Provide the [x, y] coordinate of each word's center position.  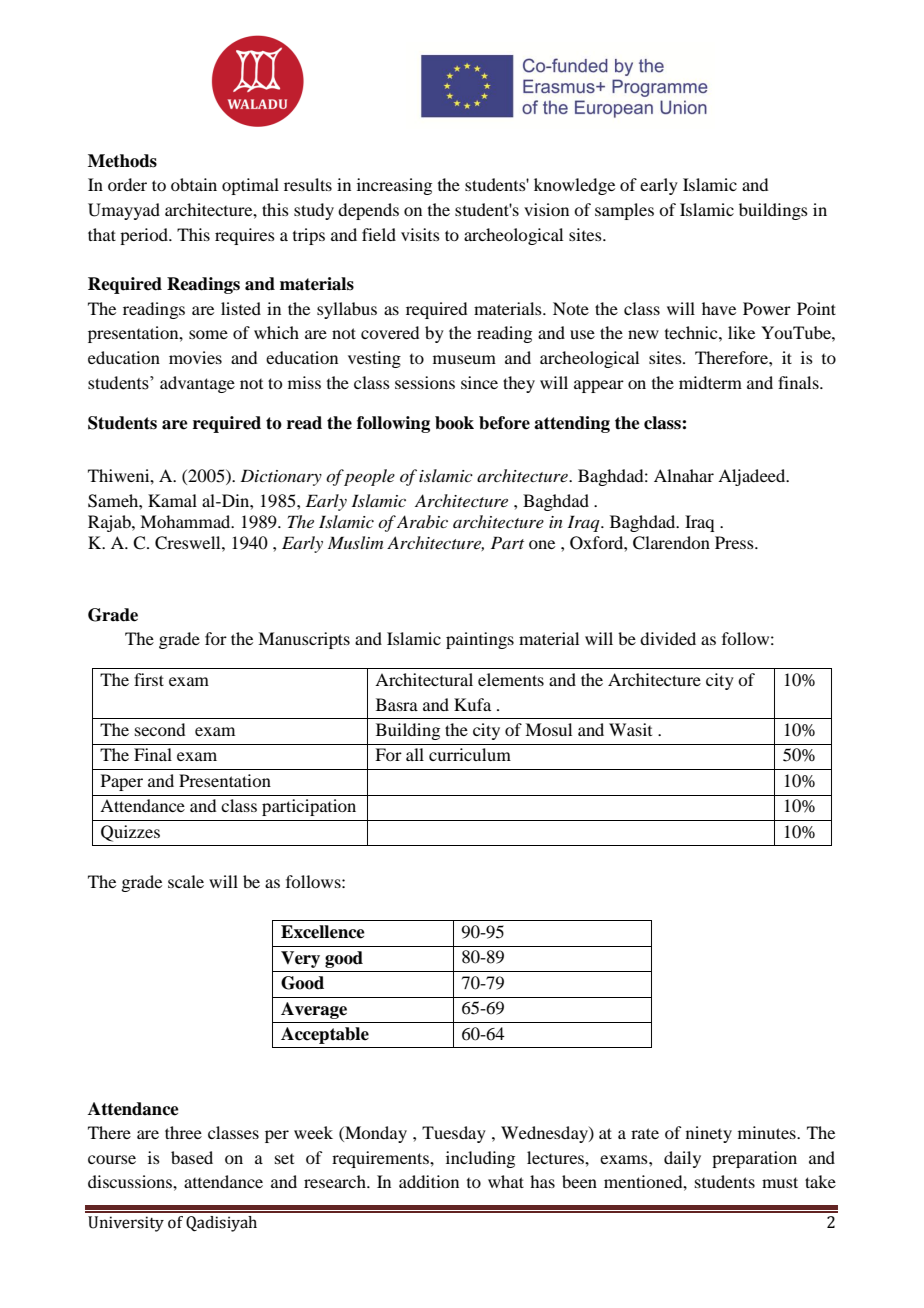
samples [624, 211]
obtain [194, 184]
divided [668, 638]
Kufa [472, 704]
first [149, 679]
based [192, 1157]
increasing [394, 186]
